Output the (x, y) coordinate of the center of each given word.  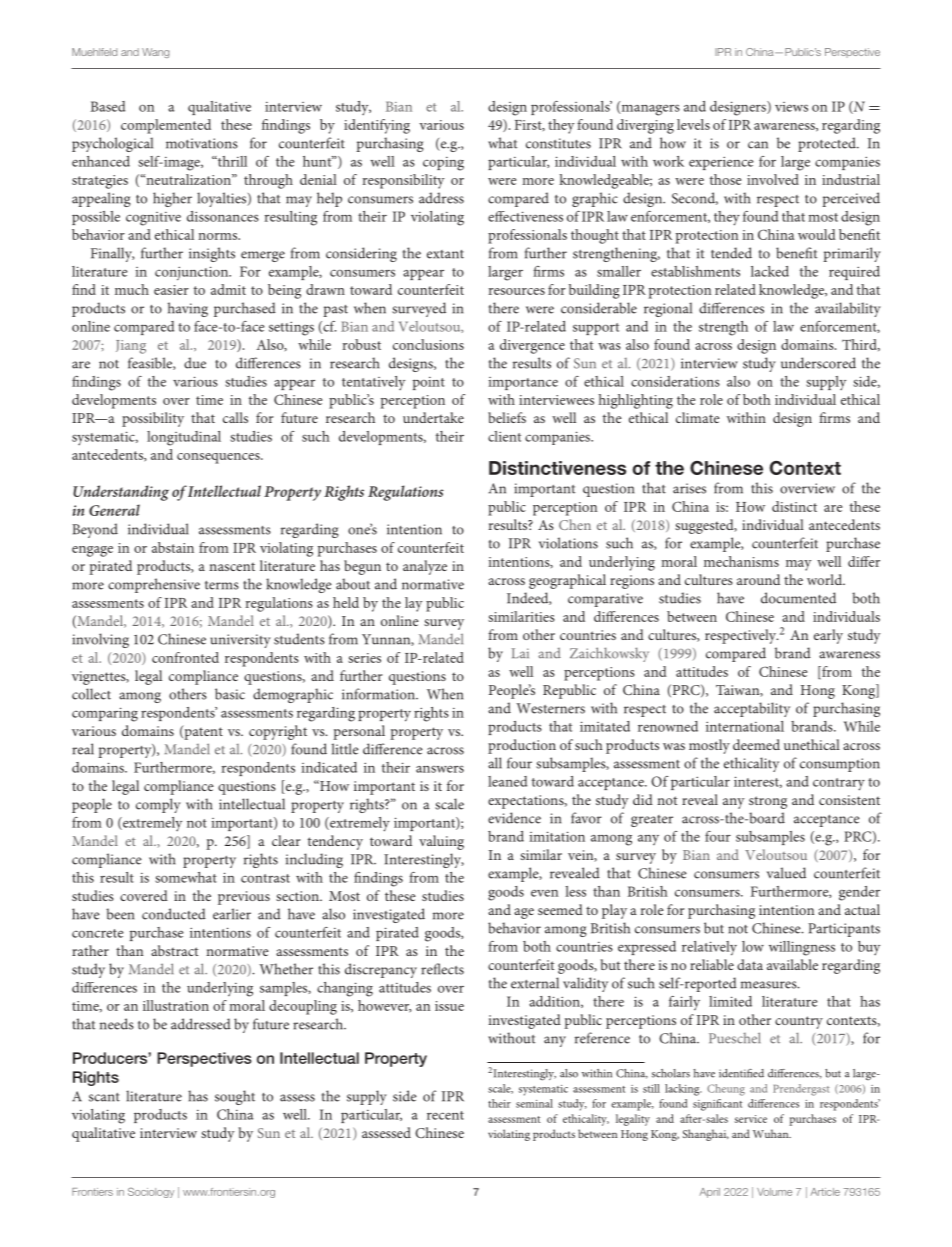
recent (445, 1115)
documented (798, 598)
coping (443, 164)
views (791, 107)
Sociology (151, 1192)
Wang (155, 53)
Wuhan (772, 1133)
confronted (185, 657)
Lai (520, 653)
